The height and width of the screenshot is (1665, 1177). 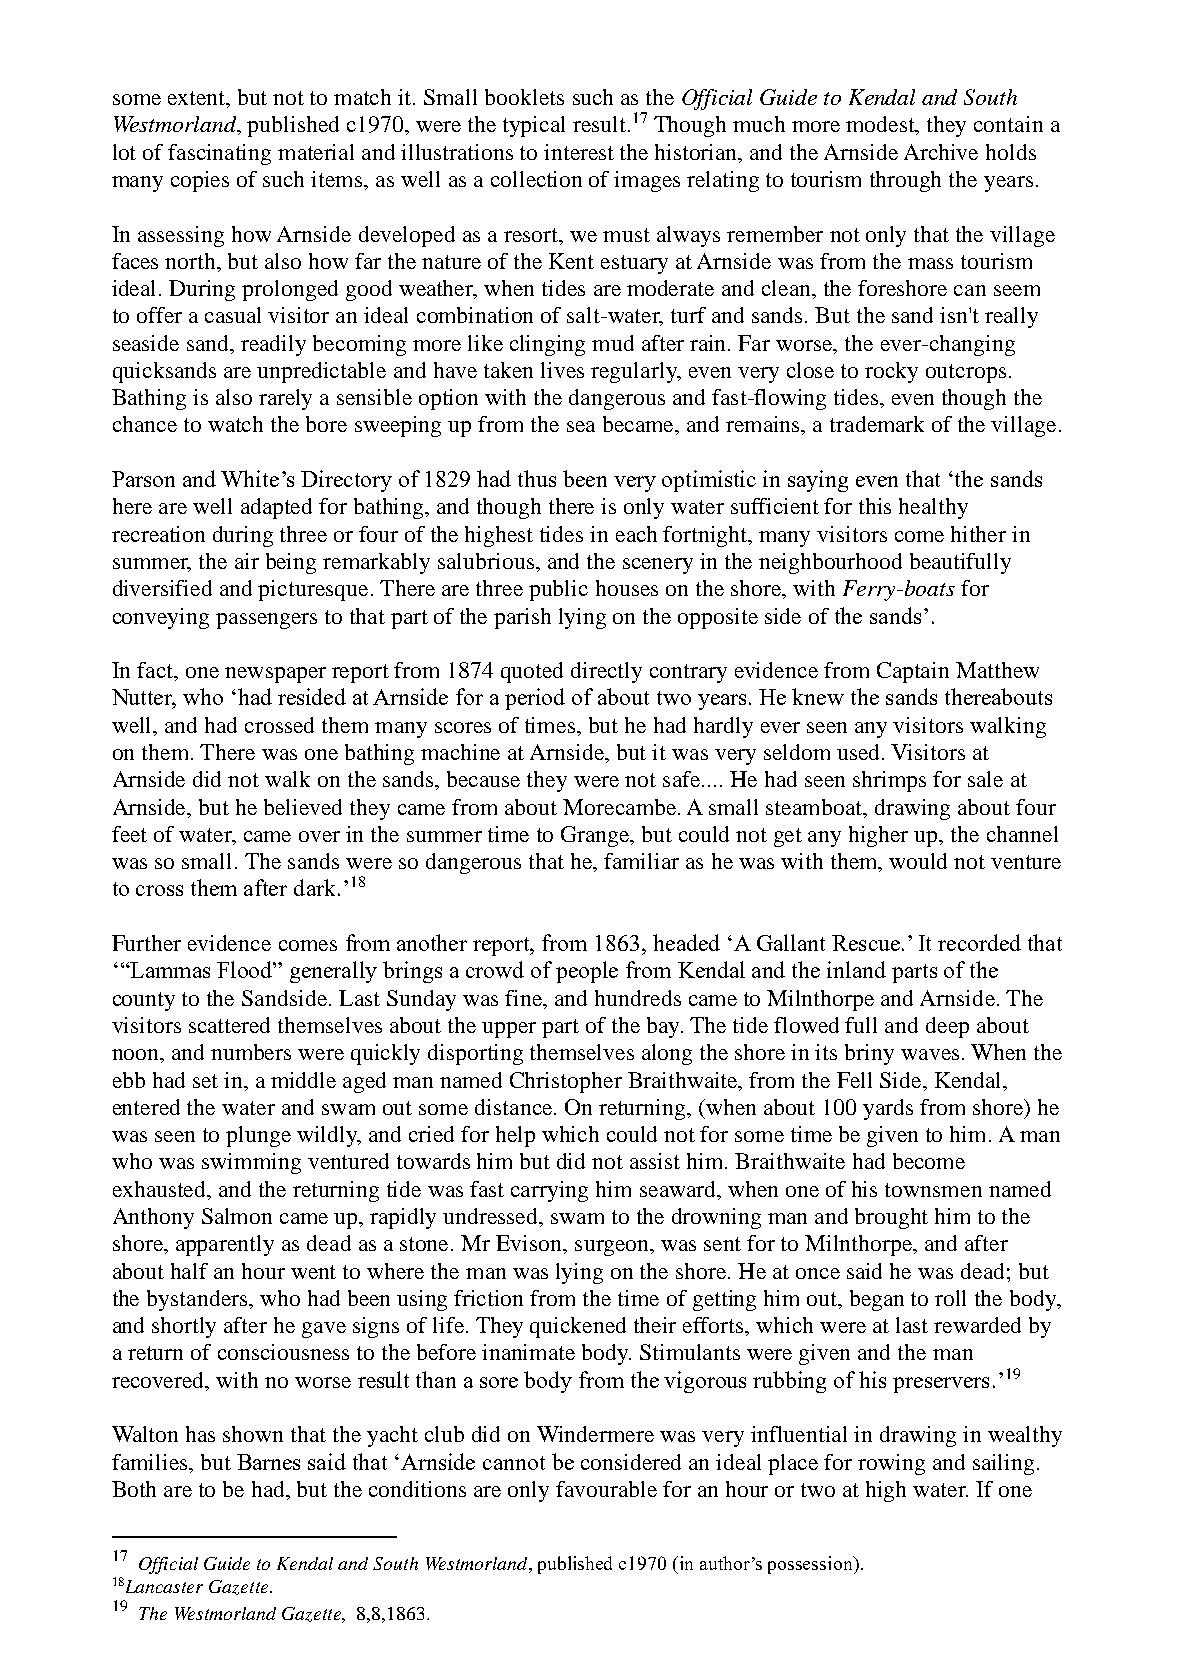 I want to click on rowing, so click(x=891, y=1464).
